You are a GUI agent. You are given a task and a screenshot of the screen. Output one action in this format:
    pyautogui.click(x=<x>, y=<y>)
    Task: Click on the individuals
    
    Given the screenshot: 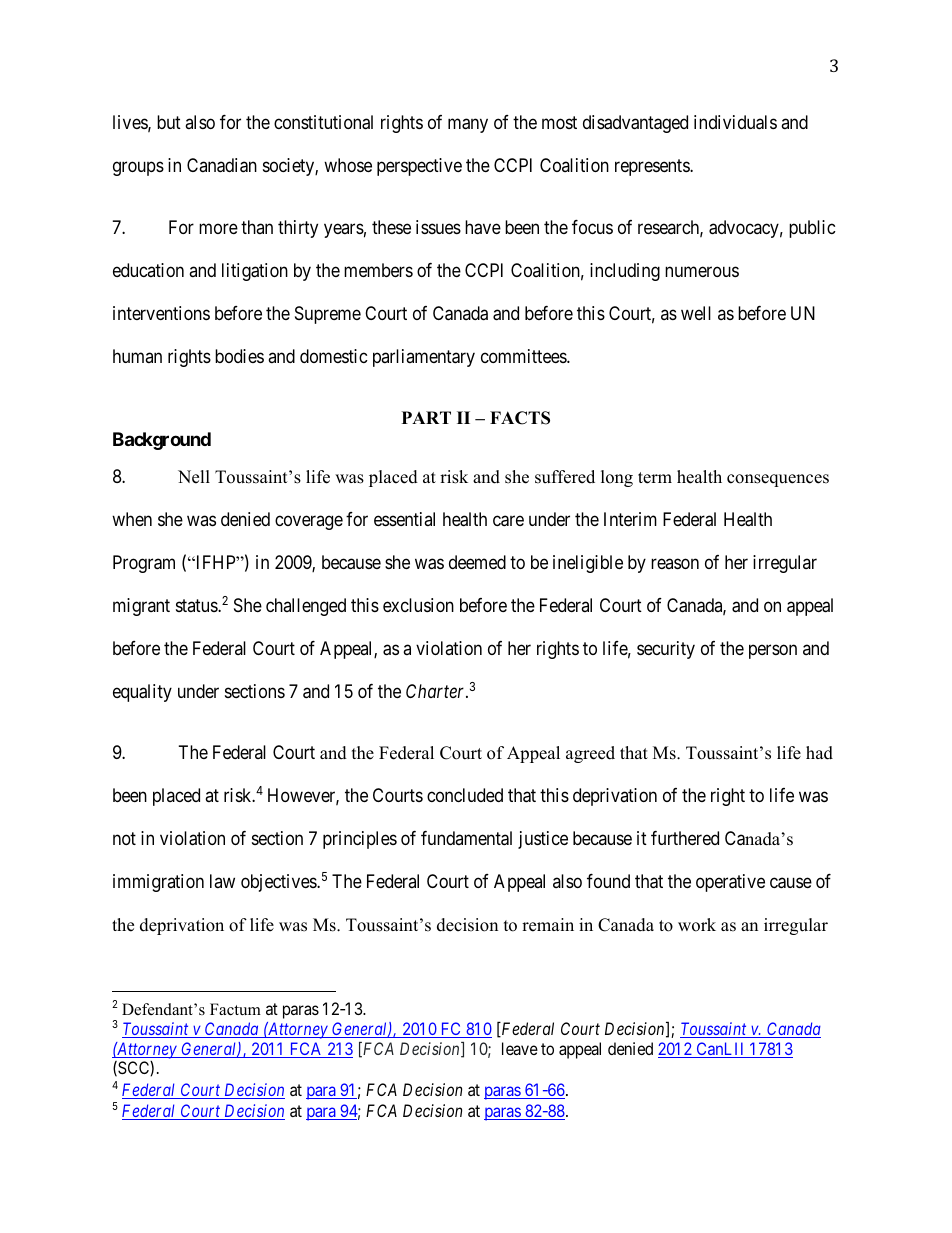 What is the action you would take?
    pyautogui.click(x=735, y=122)
